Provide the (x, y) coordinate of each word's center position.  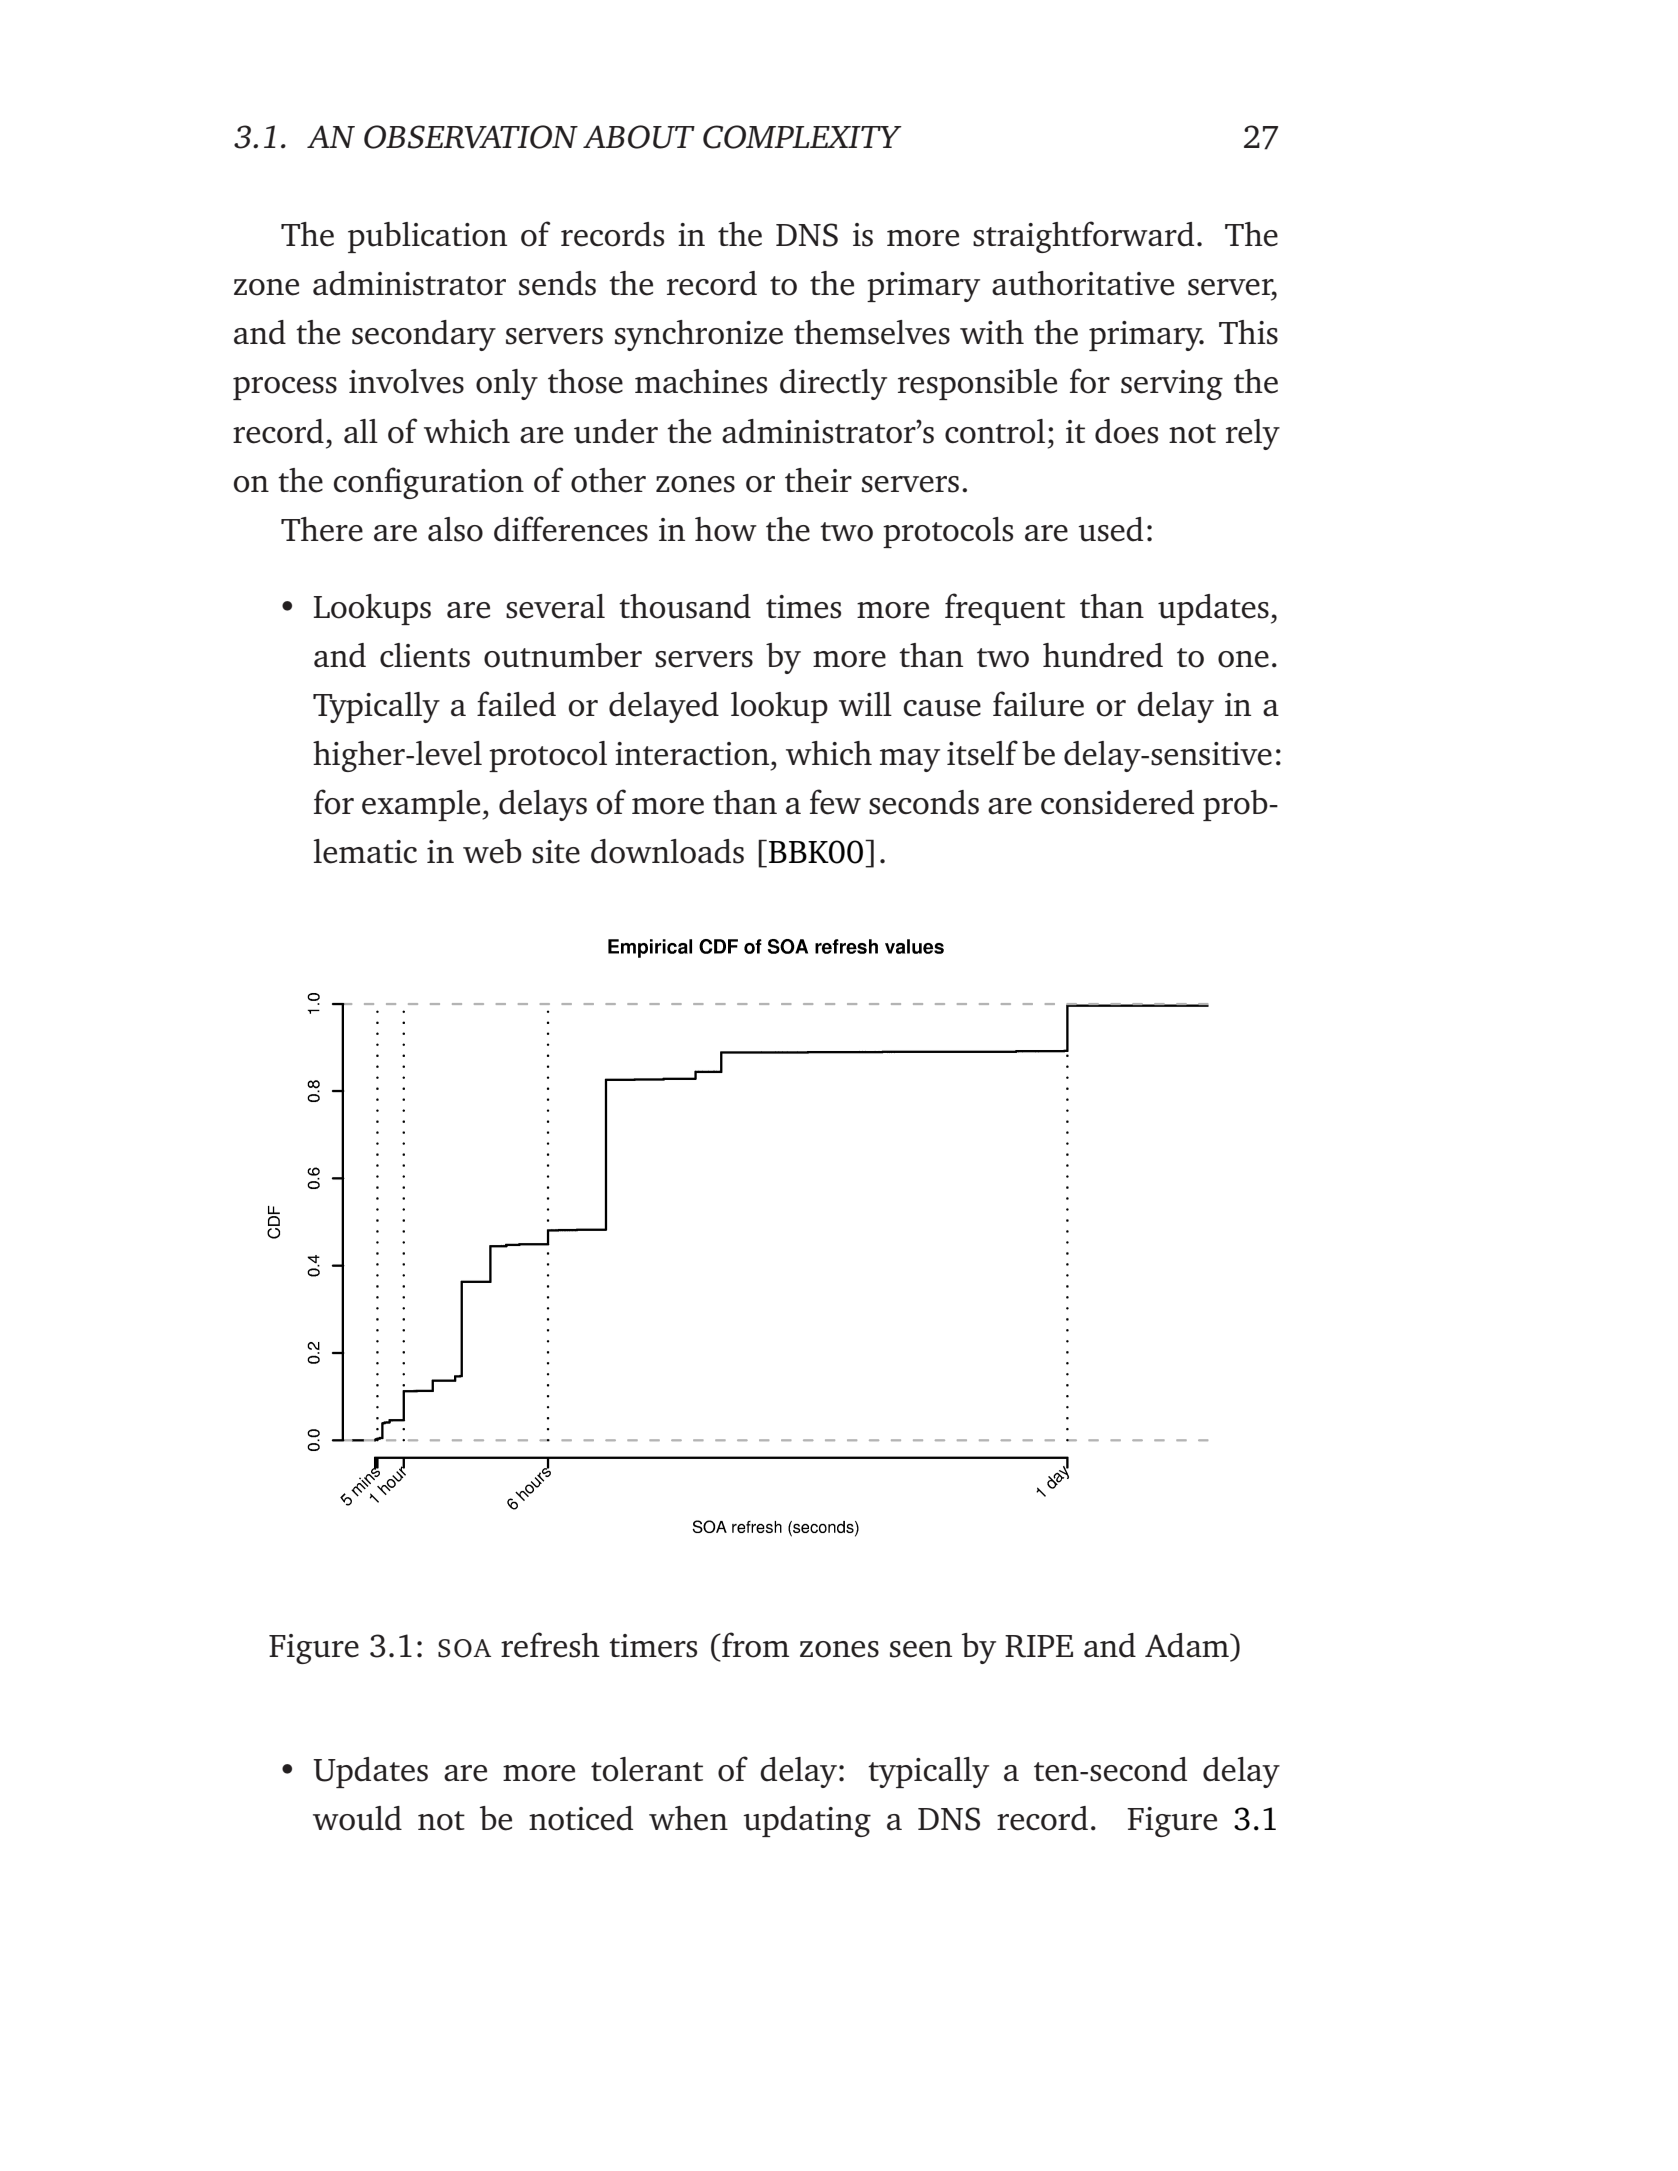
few (835, 802)
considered (1117, 802)
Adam (1188, 1645)
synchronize (699, 335)
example (422, 805)
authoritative (1083, 283)
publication (427, 237)
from (754, 1645)
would (357, 1818)
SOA (464, 1648)
